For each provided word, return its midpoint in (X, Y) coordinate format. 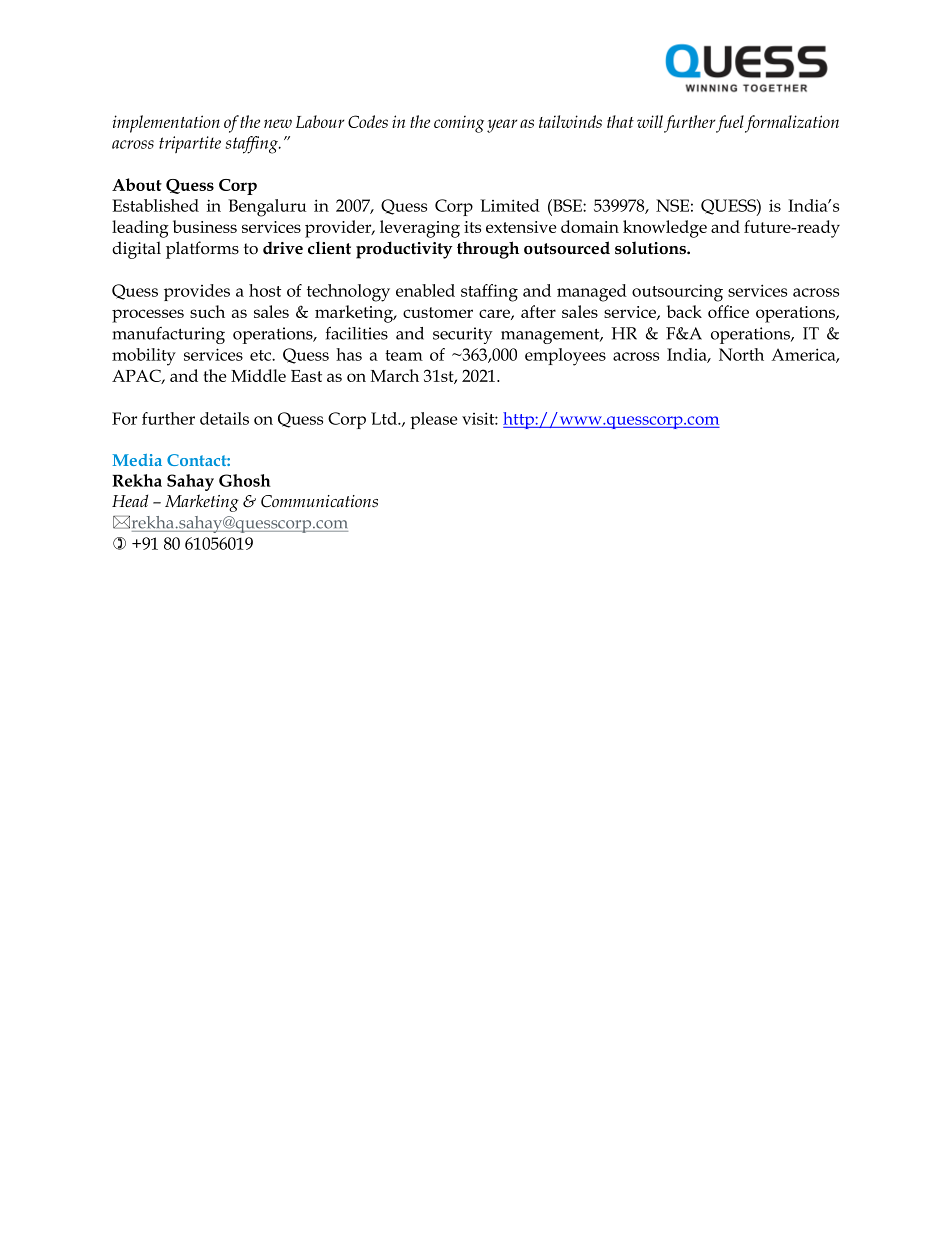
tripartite (190, 144)
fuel (729, 124)
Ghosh (245, 480)
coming (459, 124)
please (434, 420)
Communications (319, 501)
